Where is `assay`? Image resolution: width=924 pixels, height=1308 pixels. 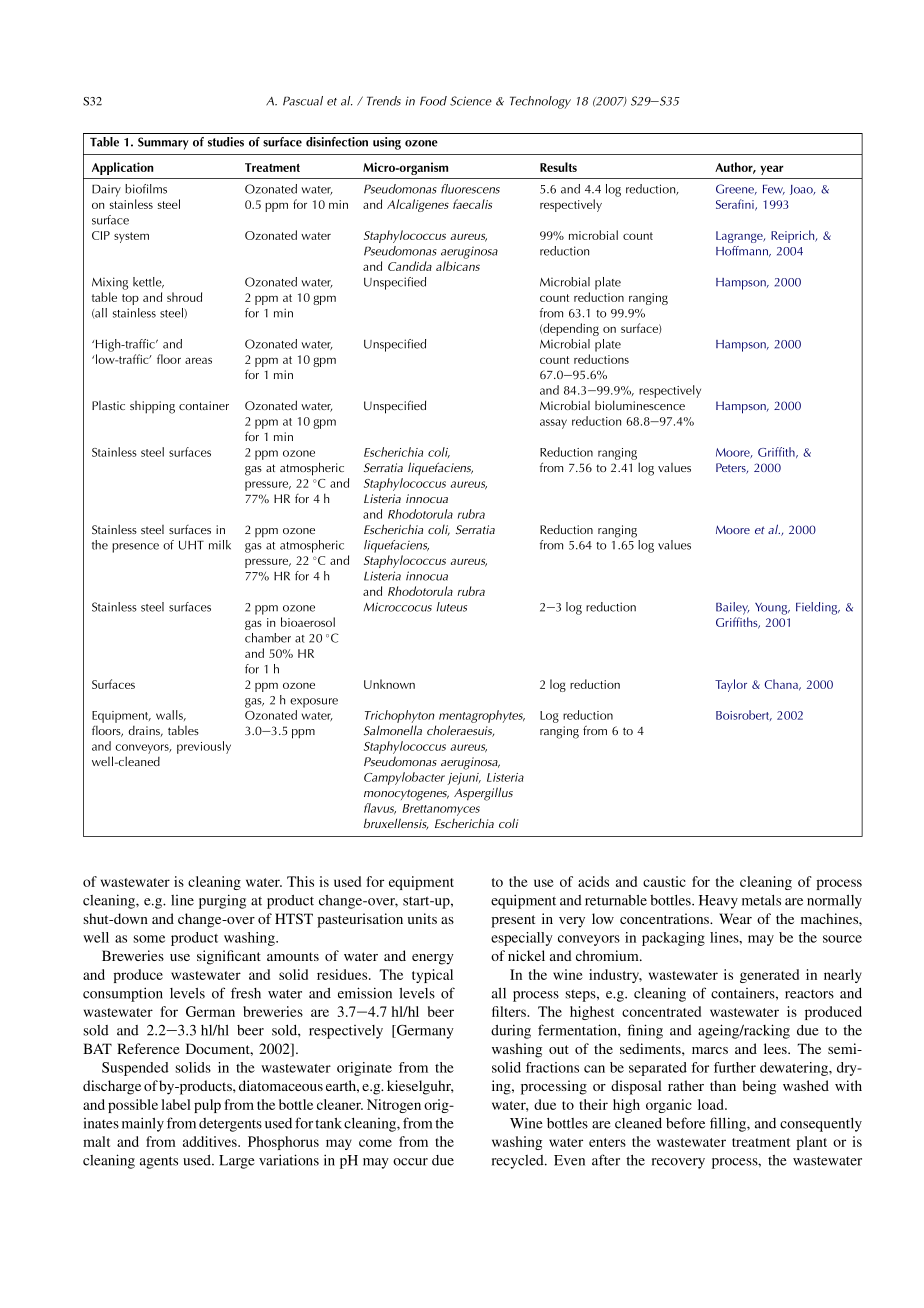
assay is located at coordinates (553, 424).
